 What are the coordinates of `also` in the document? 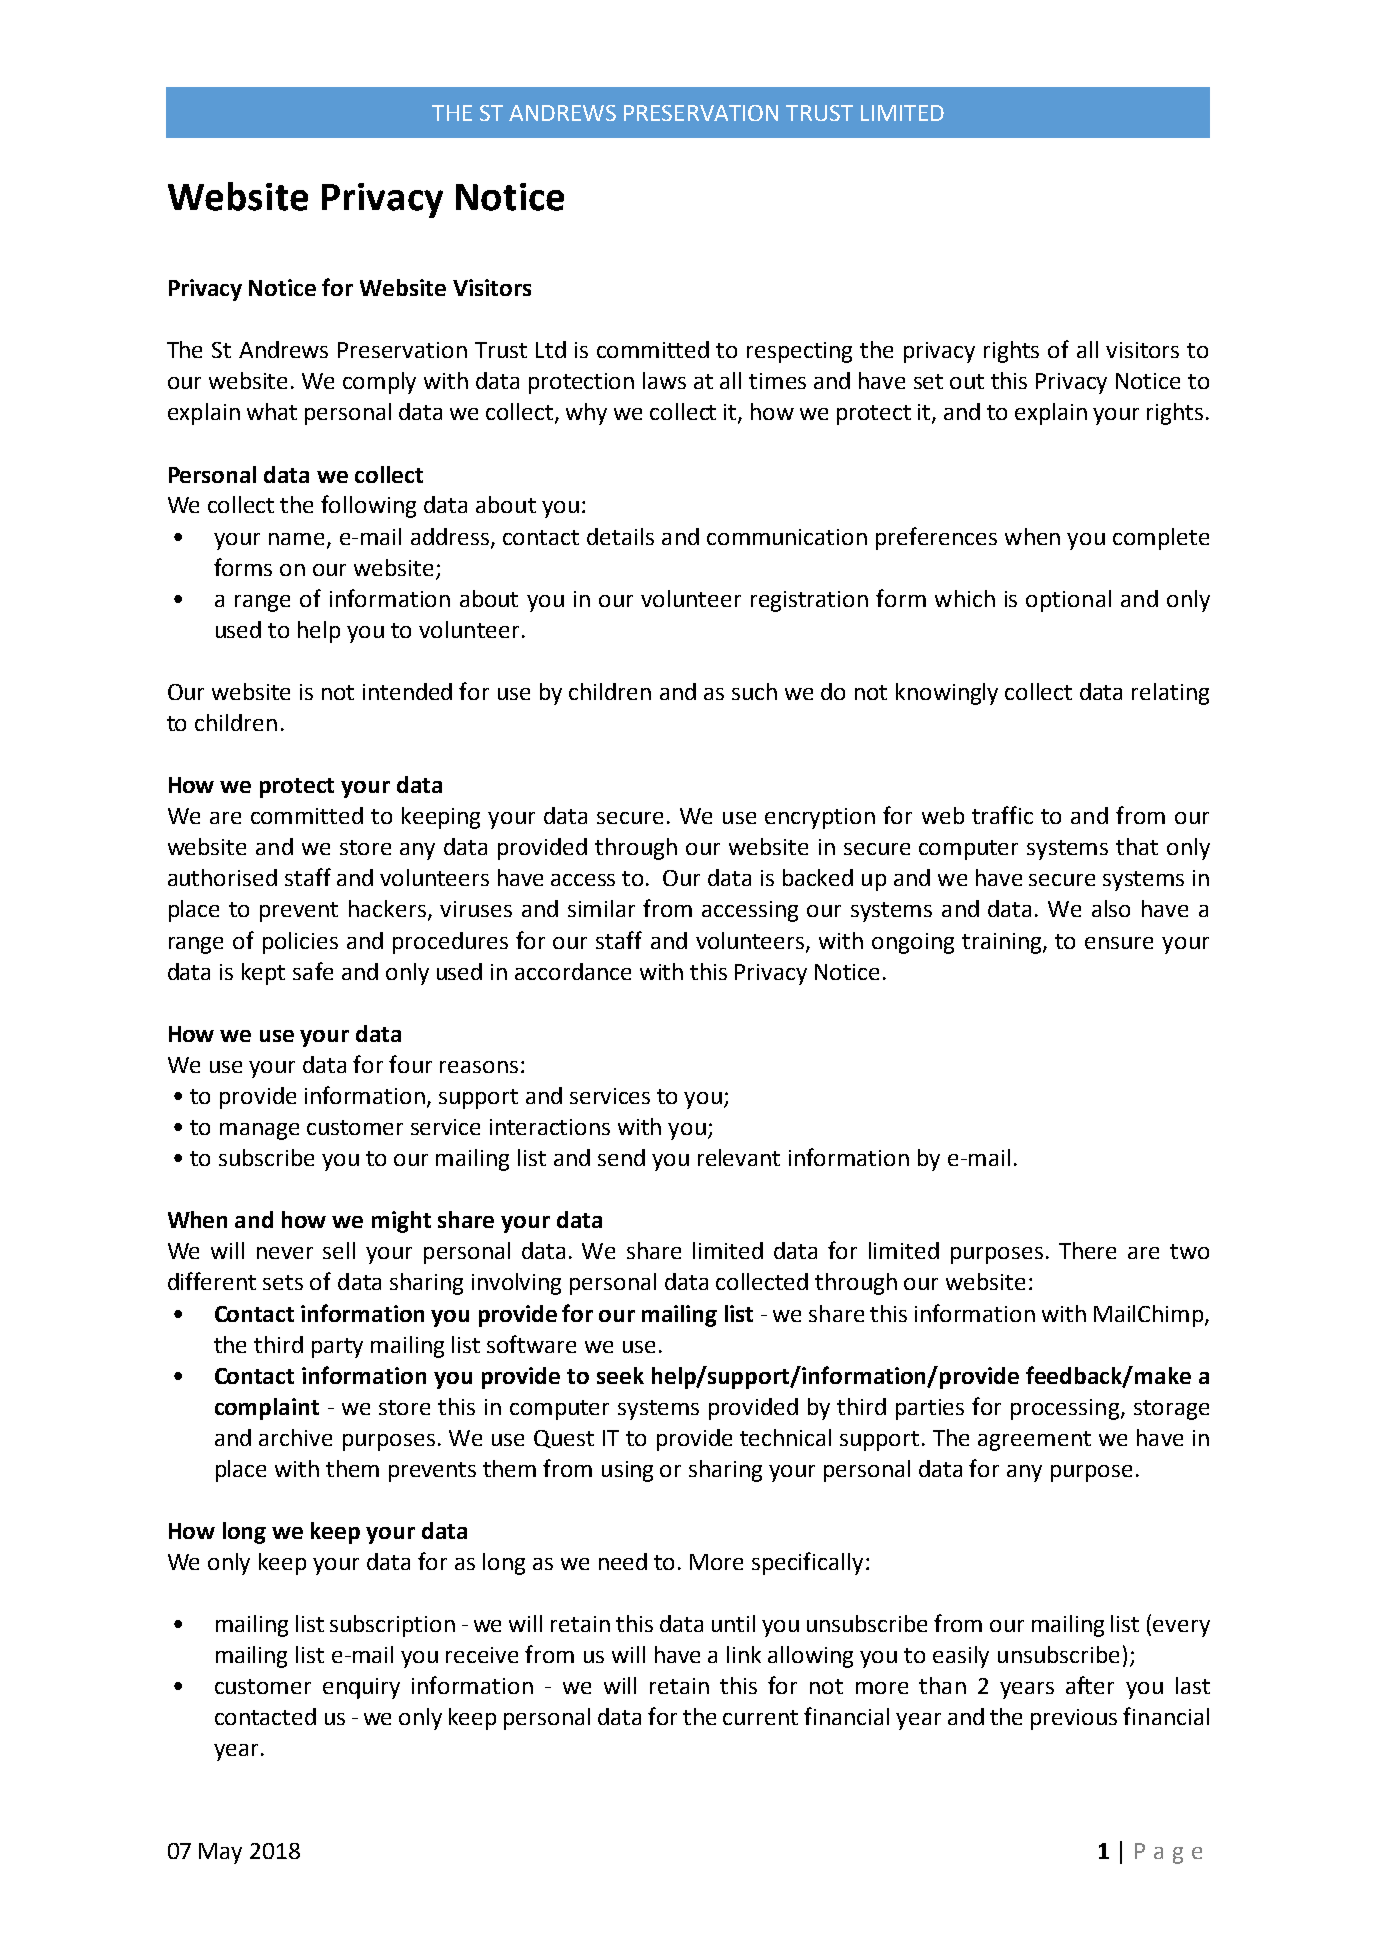 It's located at (1111, 908).
